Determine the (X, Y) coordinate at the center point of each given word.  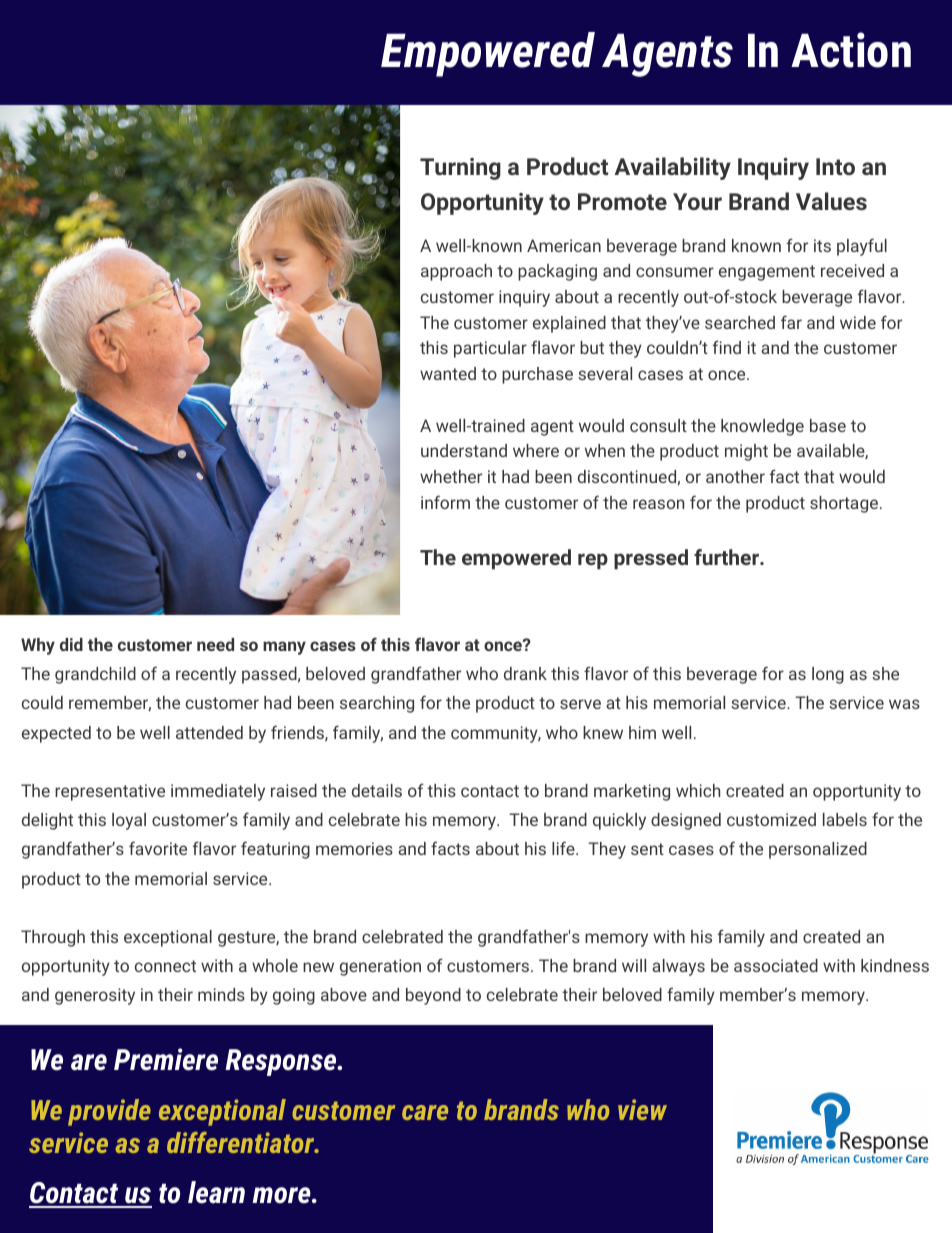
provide (109, 1112)
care (425, 1112)
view (642, 1109)
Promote (622, 201)
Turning (460, 169)
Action (851, 50)
